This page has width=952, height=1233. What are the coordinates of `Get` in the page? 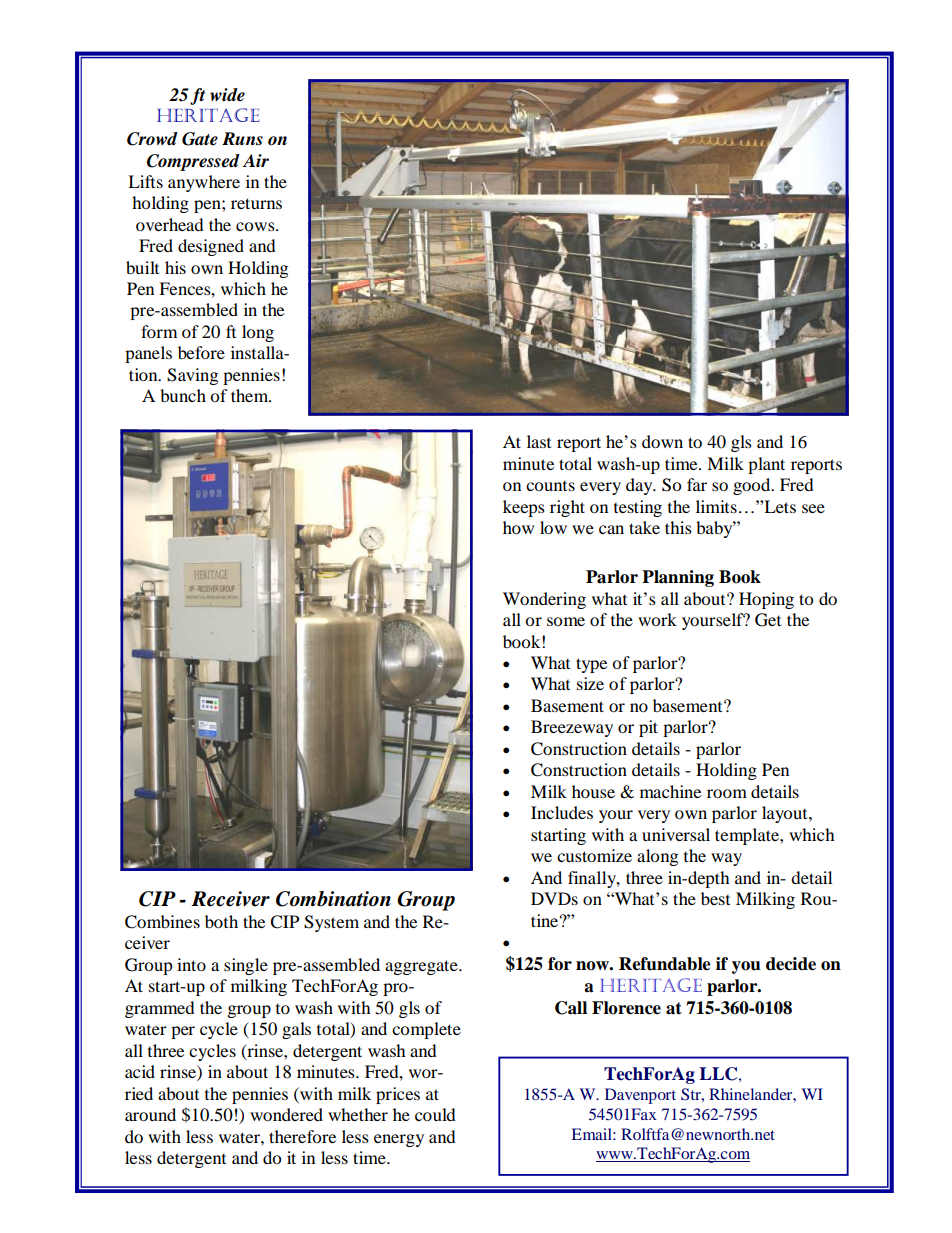 It's located at (768, 620).
